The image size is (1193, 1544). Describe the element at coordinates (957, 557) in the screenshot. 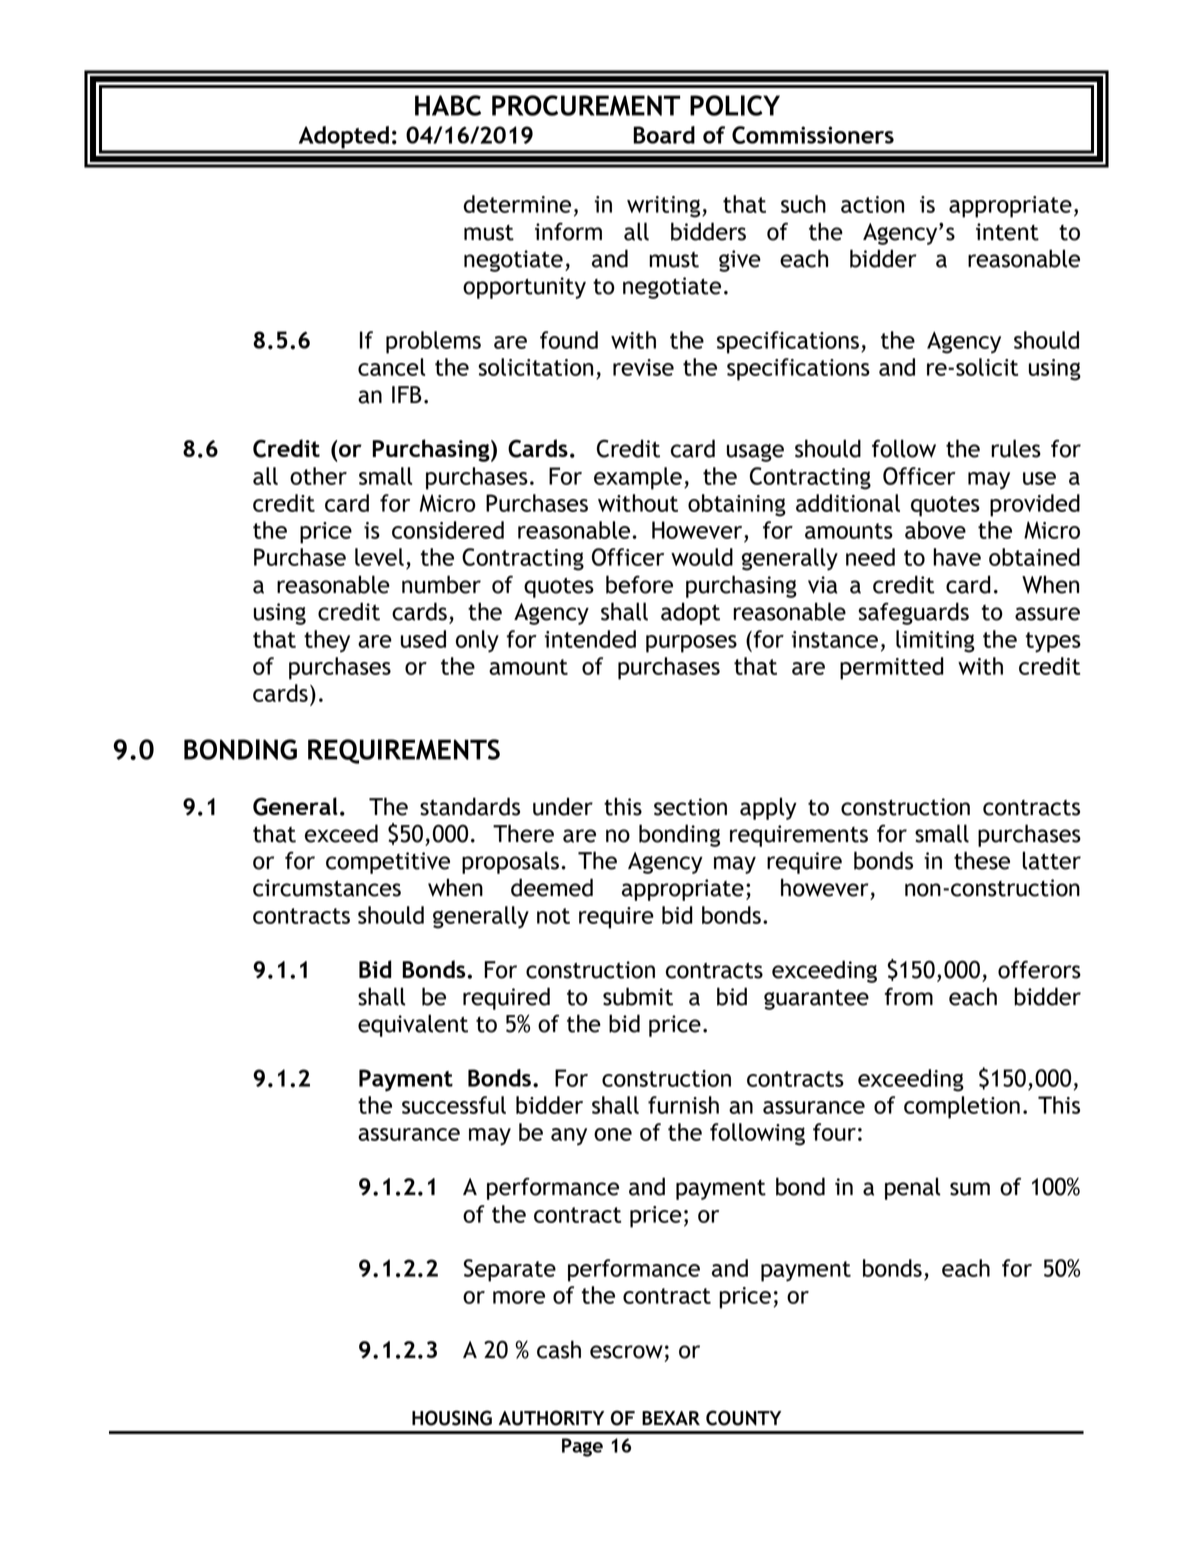

I see `have` at that location.
